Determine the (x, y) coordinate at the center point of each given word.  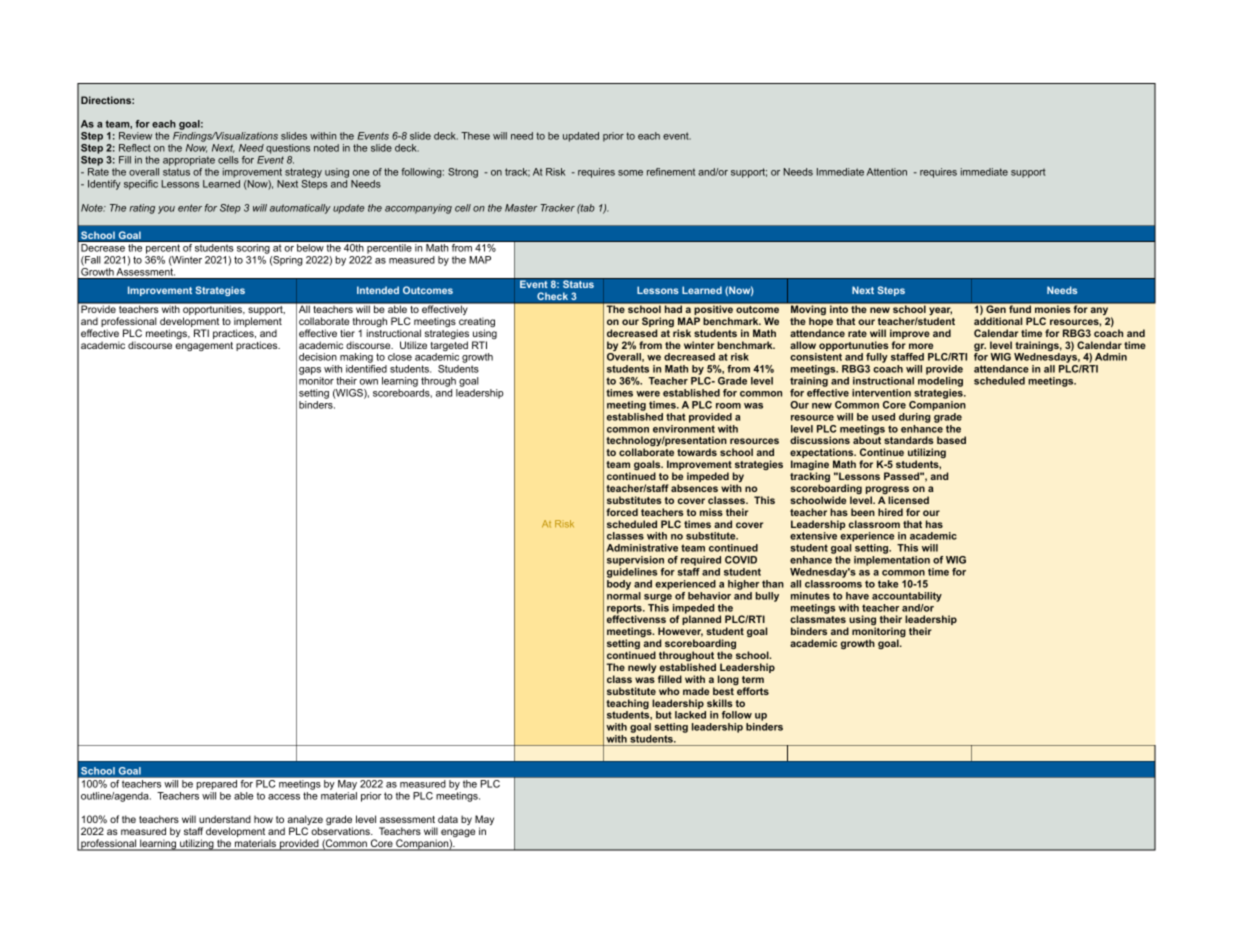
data (448, 819)
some (630, 173)
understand (225, 819)
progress (887, 491)
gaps (311, 372)
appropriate (189, 161)
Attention (887, 172)
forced (622, 512)
